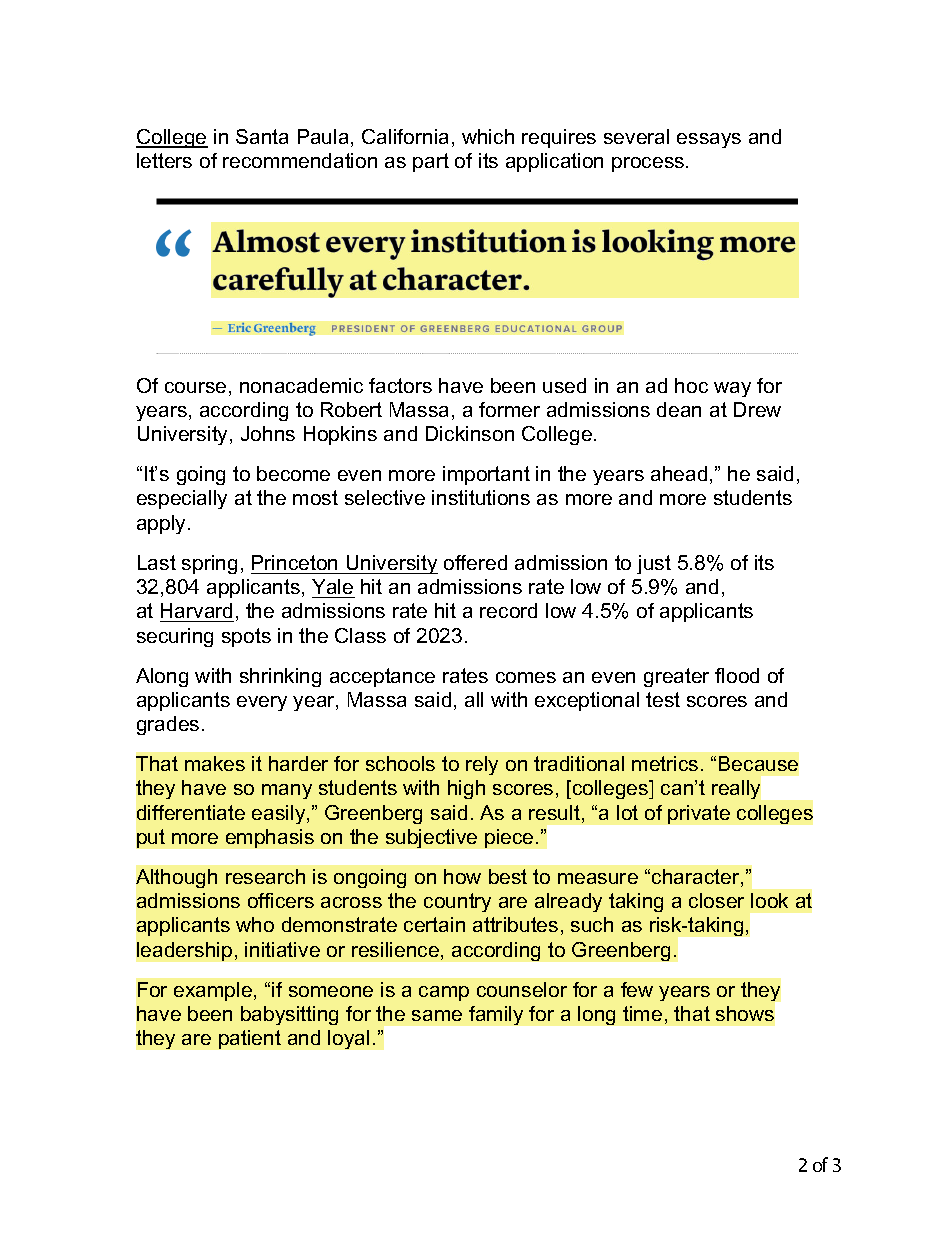  Describe the element at coordinates (679, 473) in the screenshot. I see `ahead` at that location.
